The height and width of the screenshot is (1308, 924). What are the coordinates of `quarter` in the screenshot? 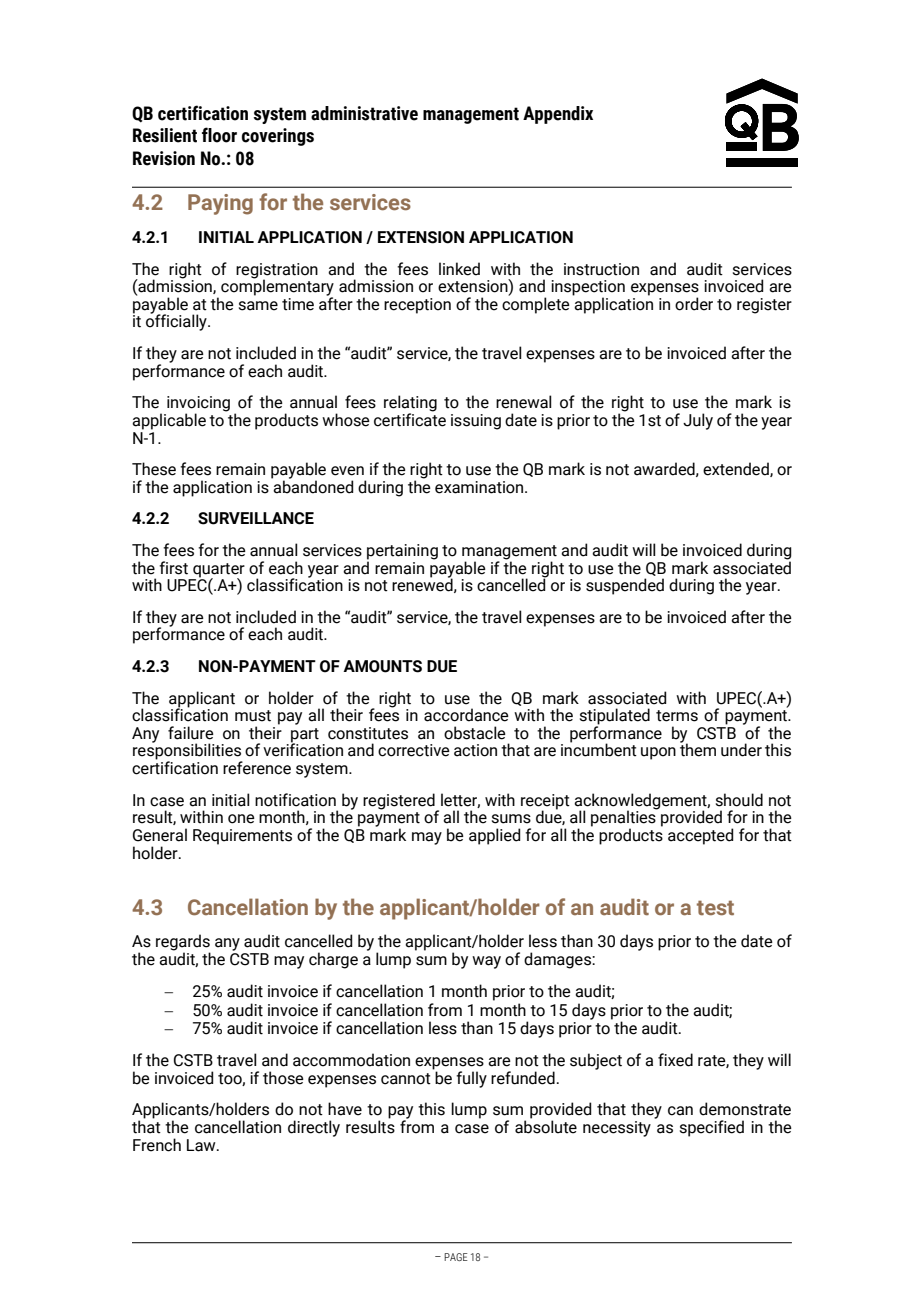 It's located at (219, 571).
